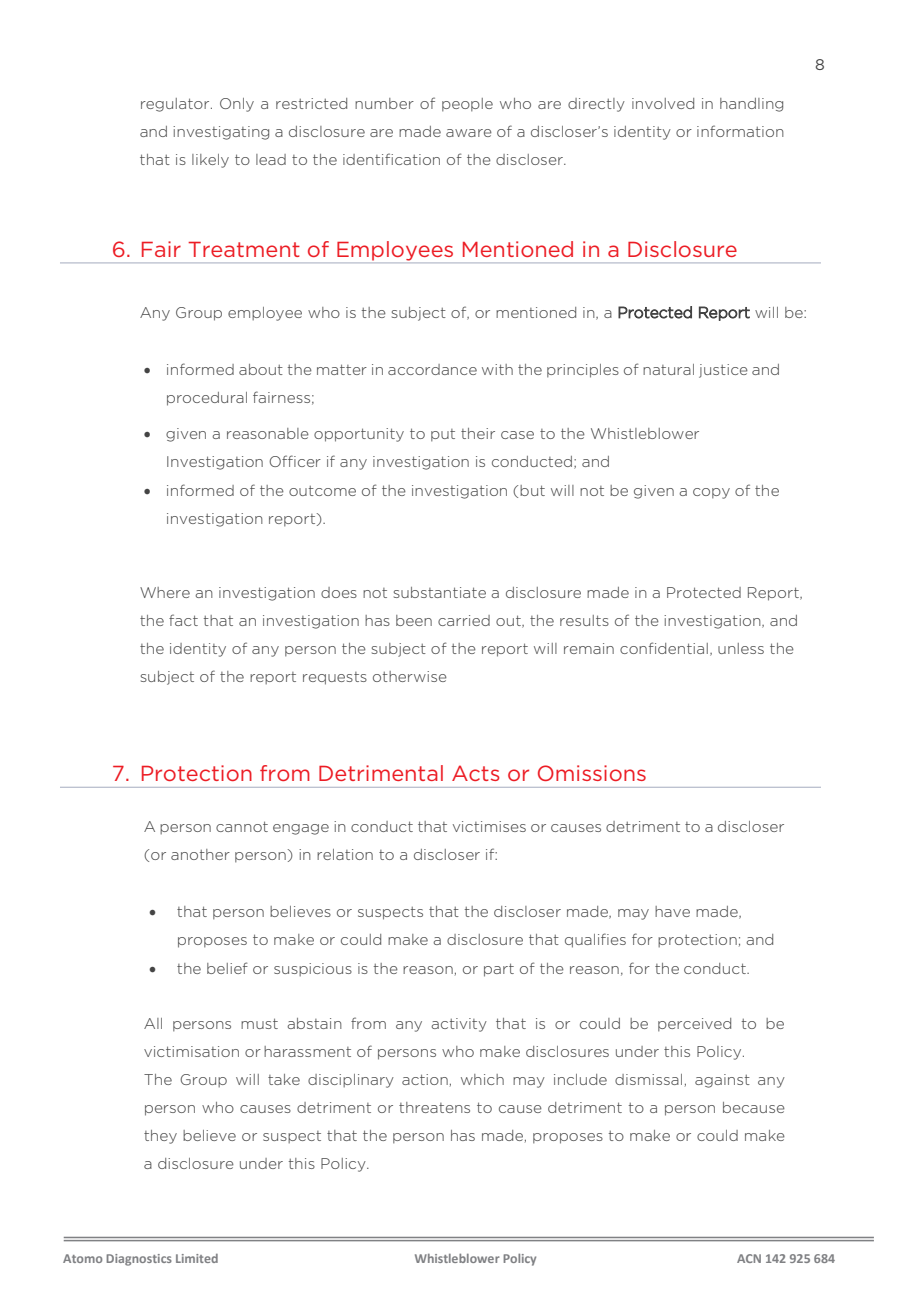 This screenshot has height=1308, width=924. What do you see at coordinates (469, 133) in the screenshot?
I see `aware` at bounding box center [469, 133].
